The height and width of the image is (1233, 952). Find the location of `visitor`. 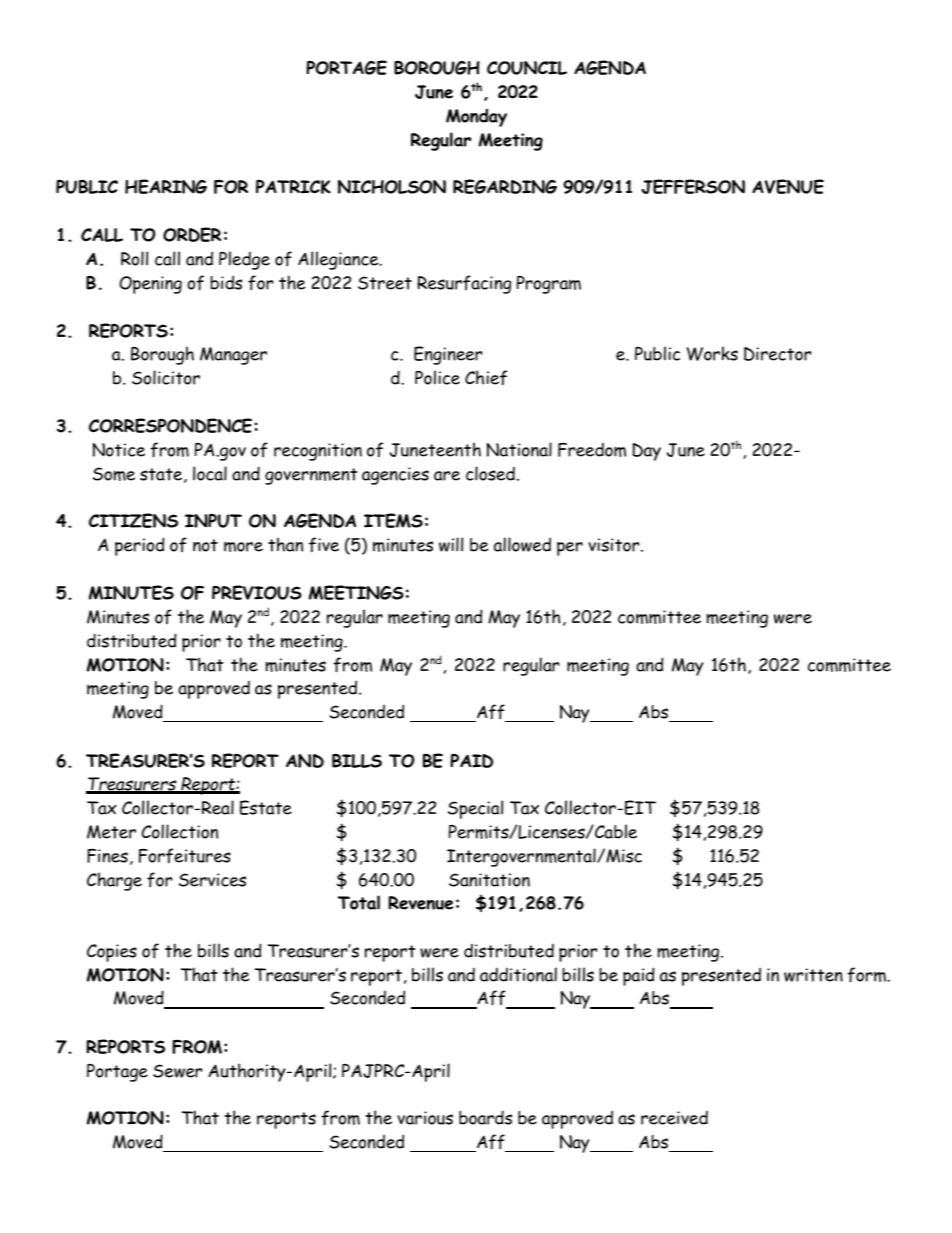

visitor is located at coordinates (615, 545).
